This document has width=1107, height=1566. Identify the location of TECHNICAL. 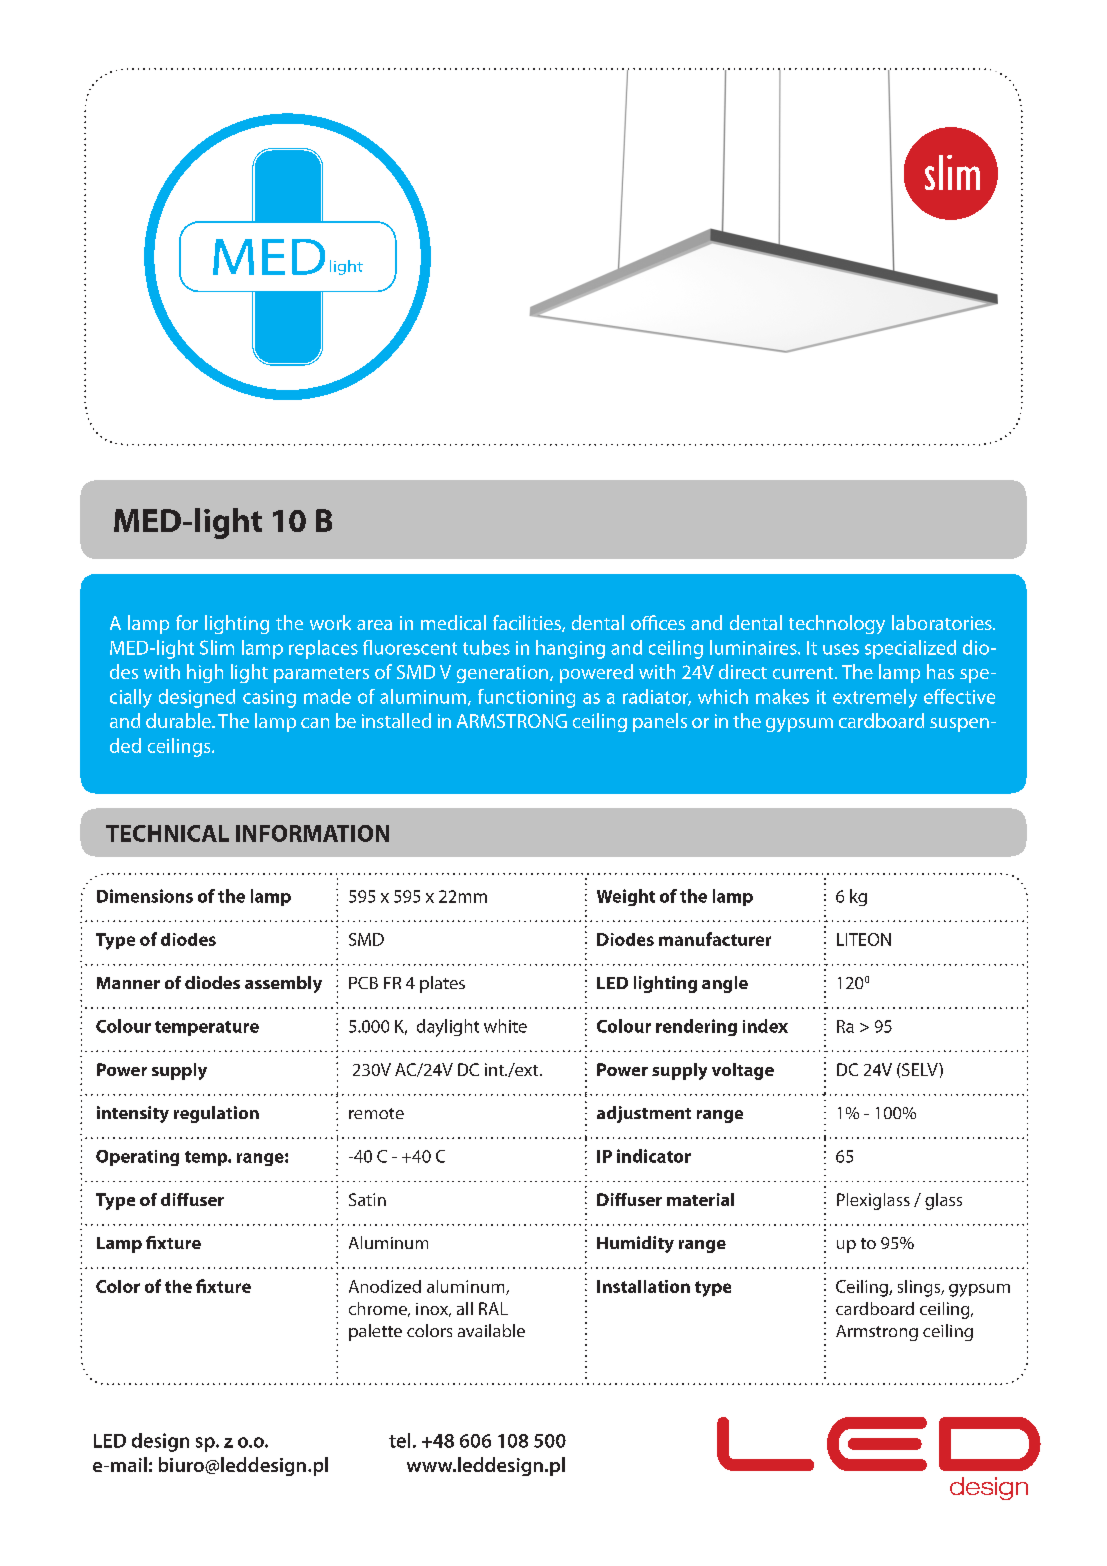
(167, 833).
